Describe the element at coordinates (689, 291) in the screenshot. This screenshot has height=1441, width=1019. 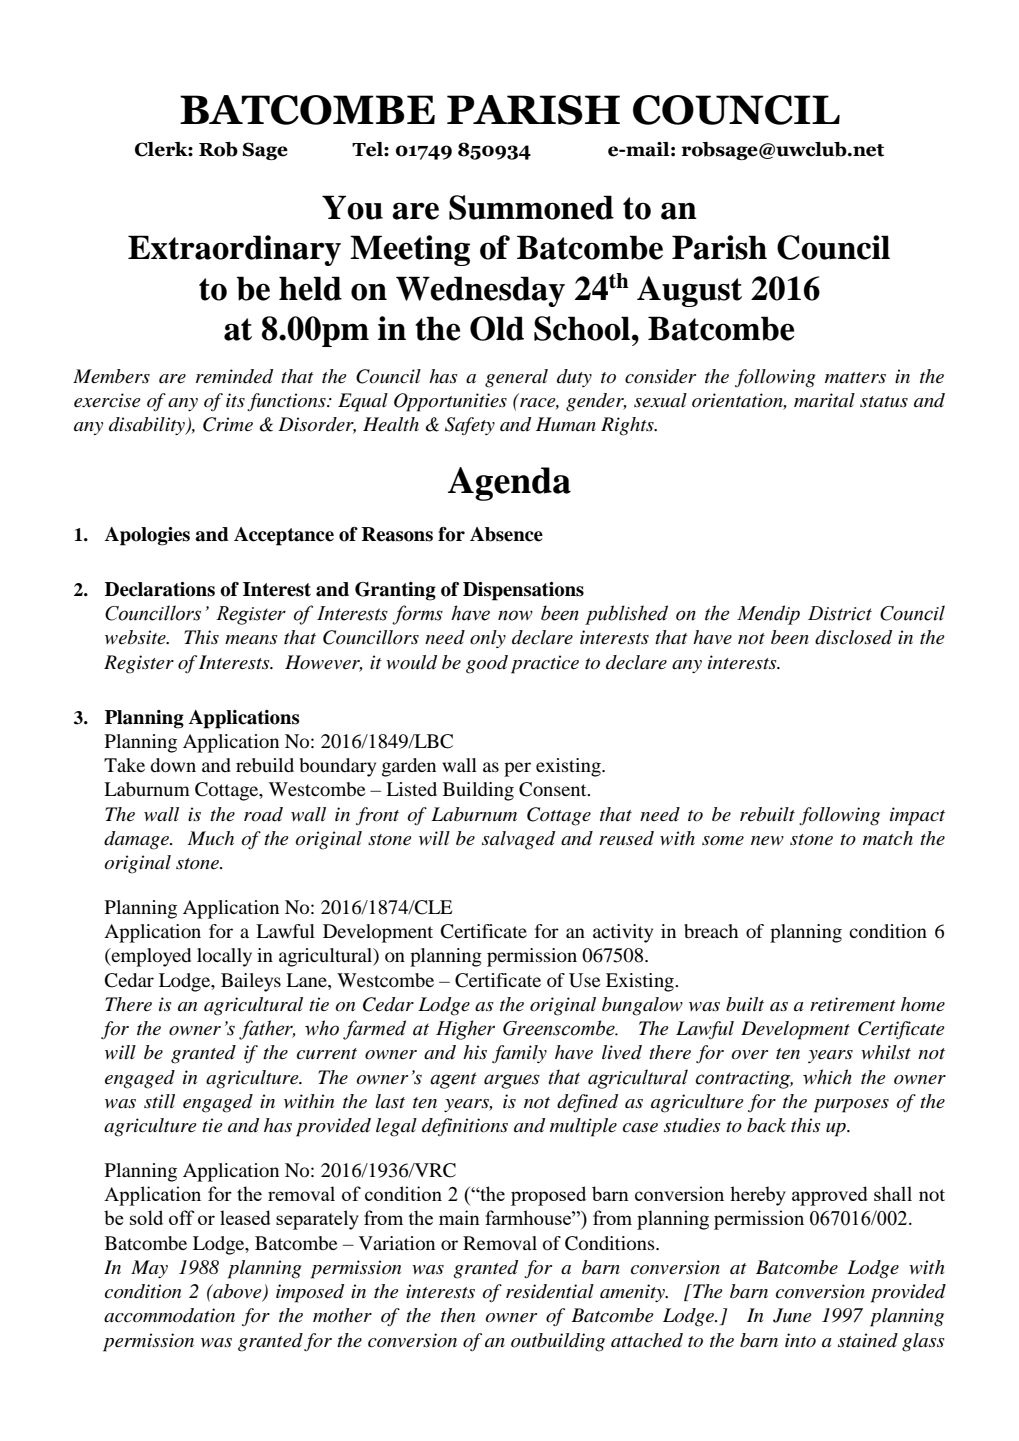
I see `August` at that location.
